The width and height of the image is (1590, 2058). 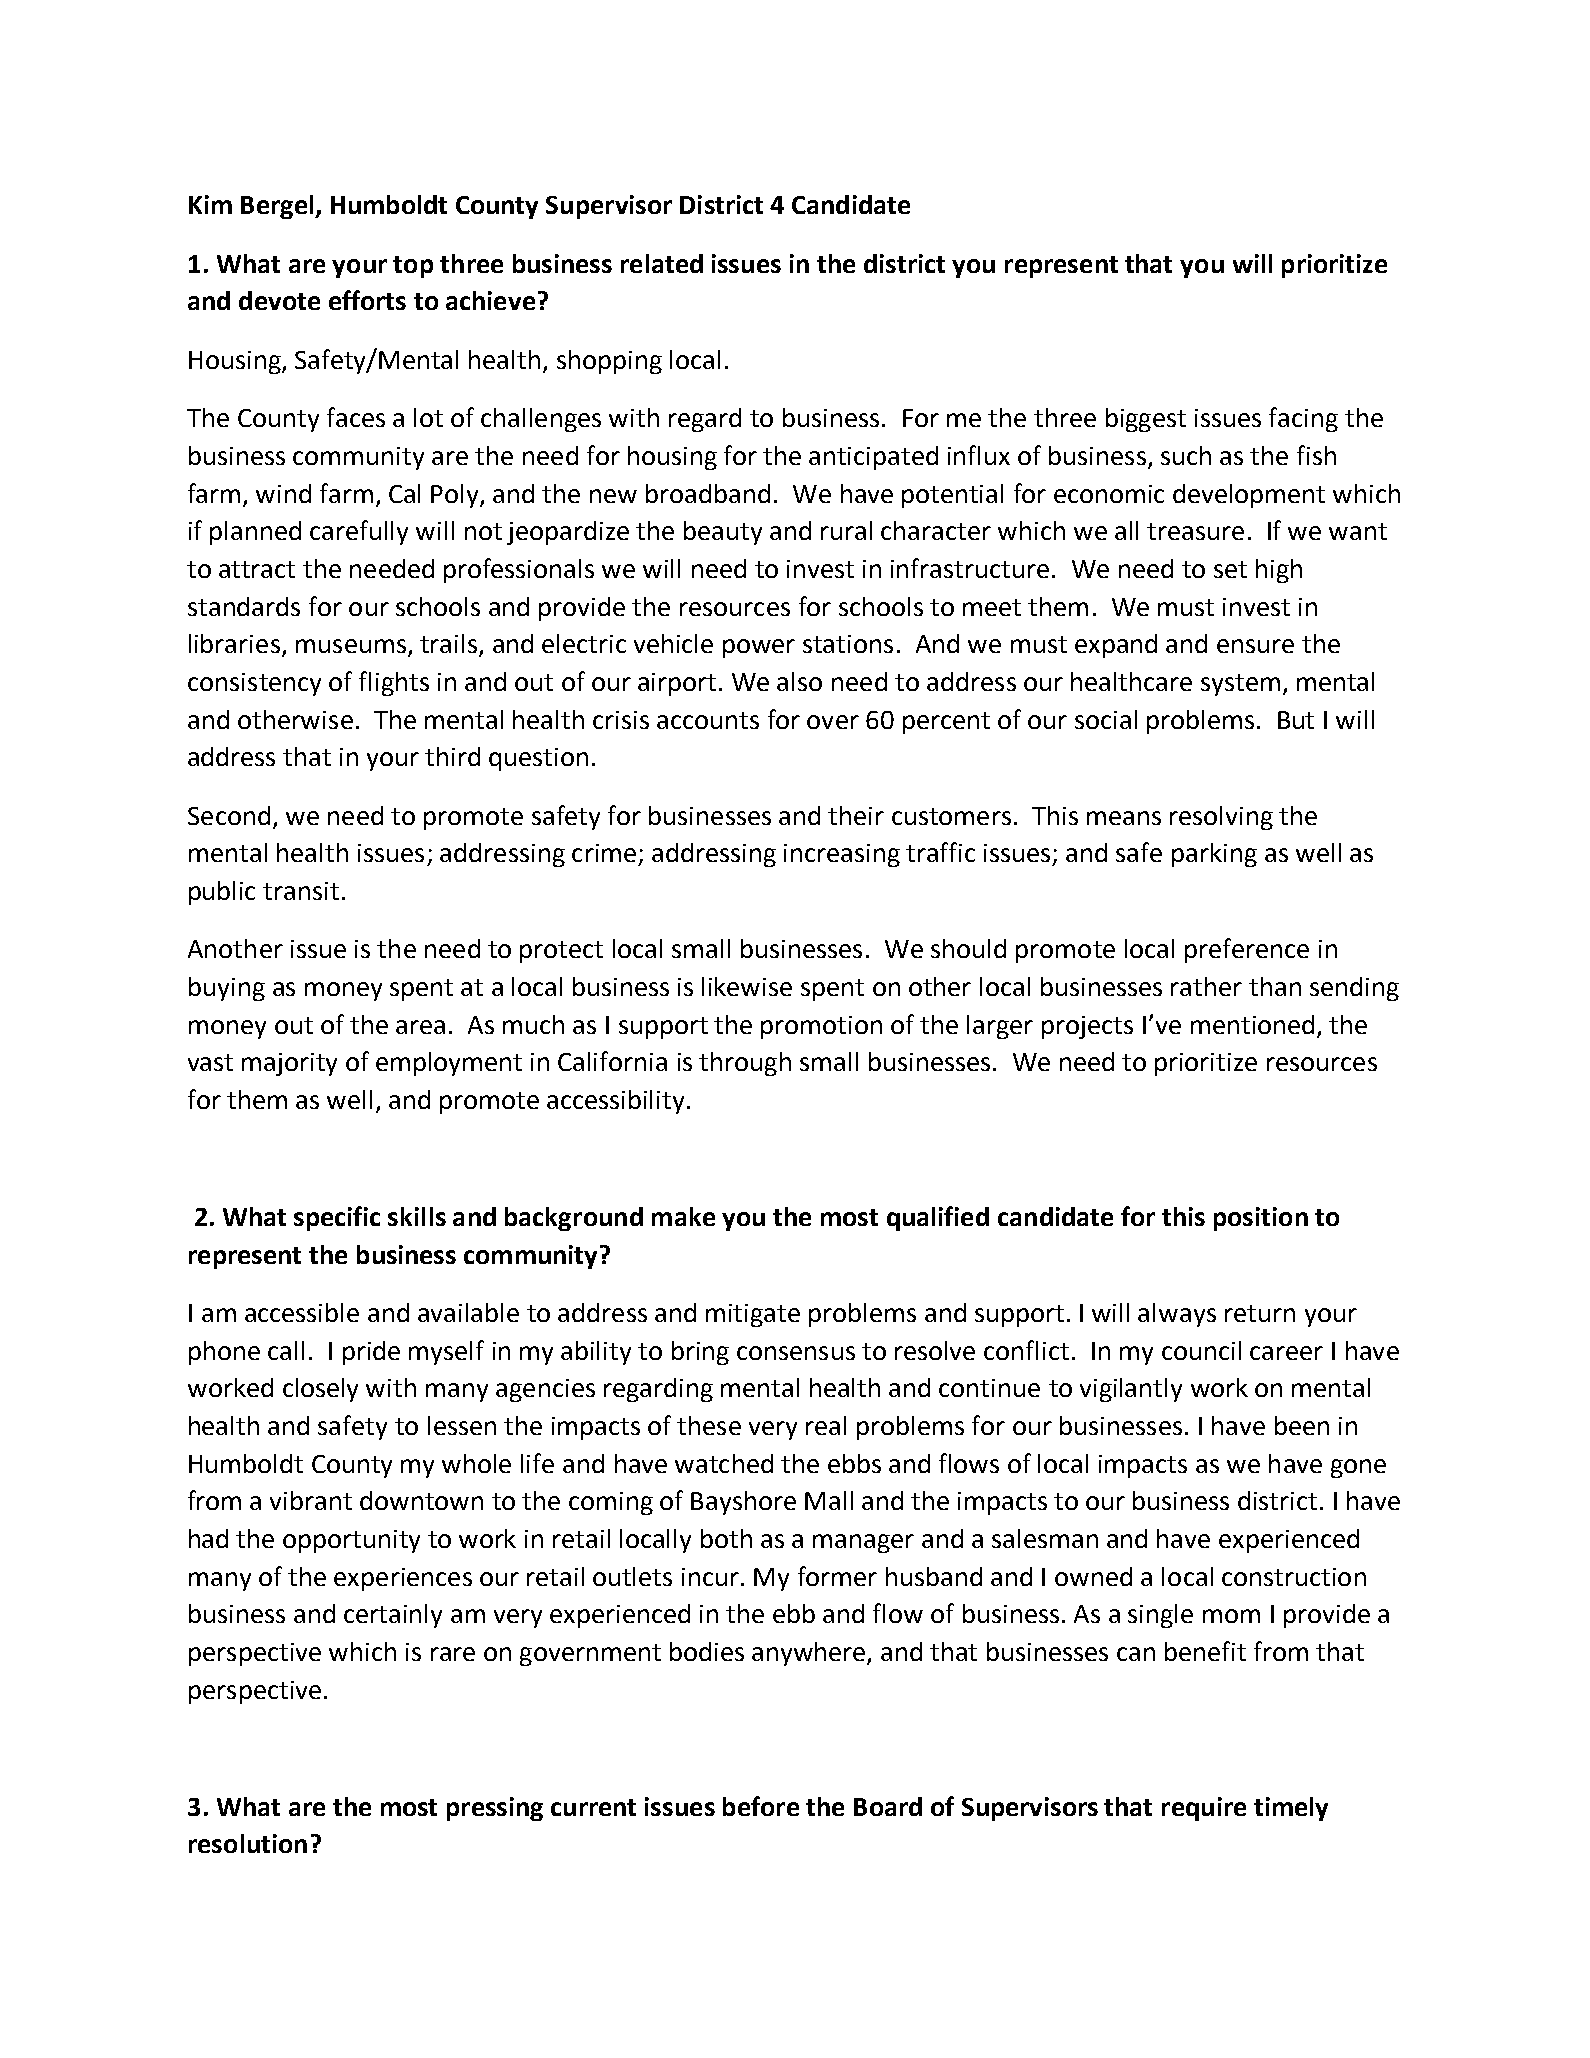 I want to click on related, so click(x=662, y=263).
